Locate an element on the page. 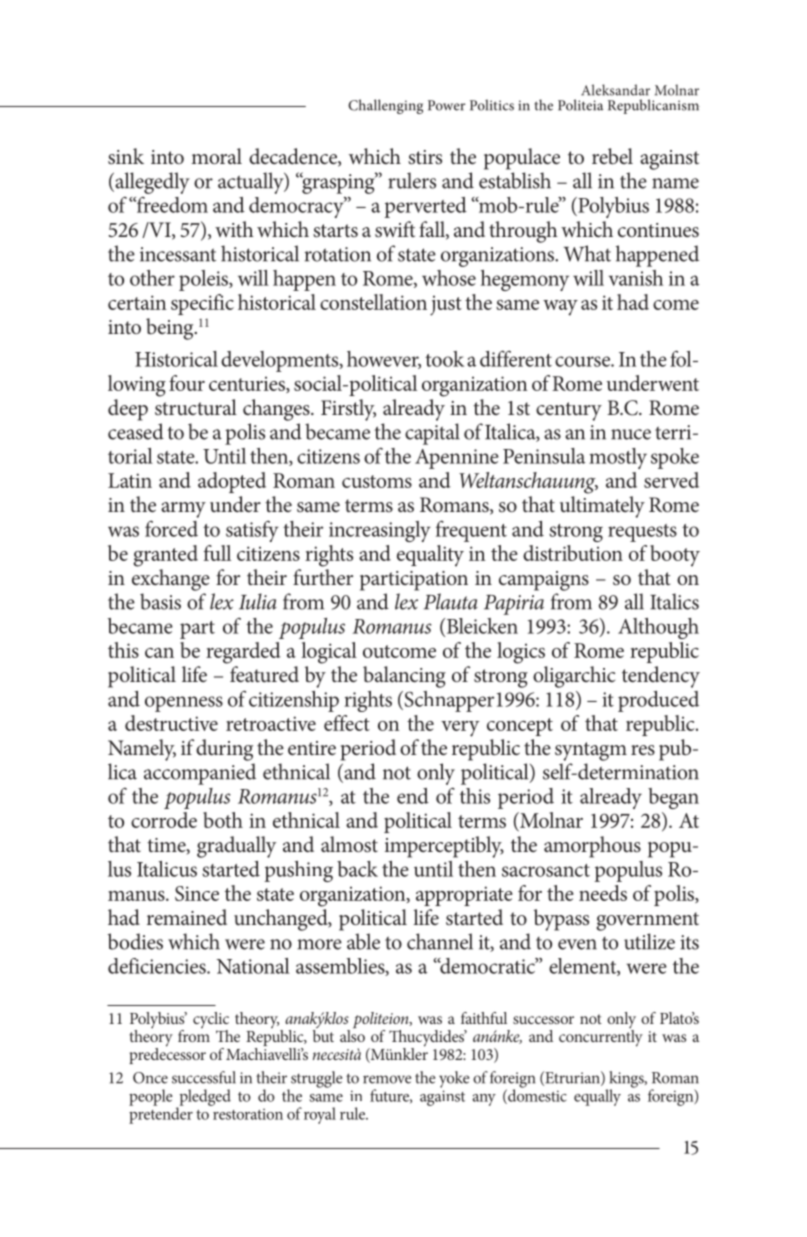  Aleksandar is located at coordinates (615, 90).
